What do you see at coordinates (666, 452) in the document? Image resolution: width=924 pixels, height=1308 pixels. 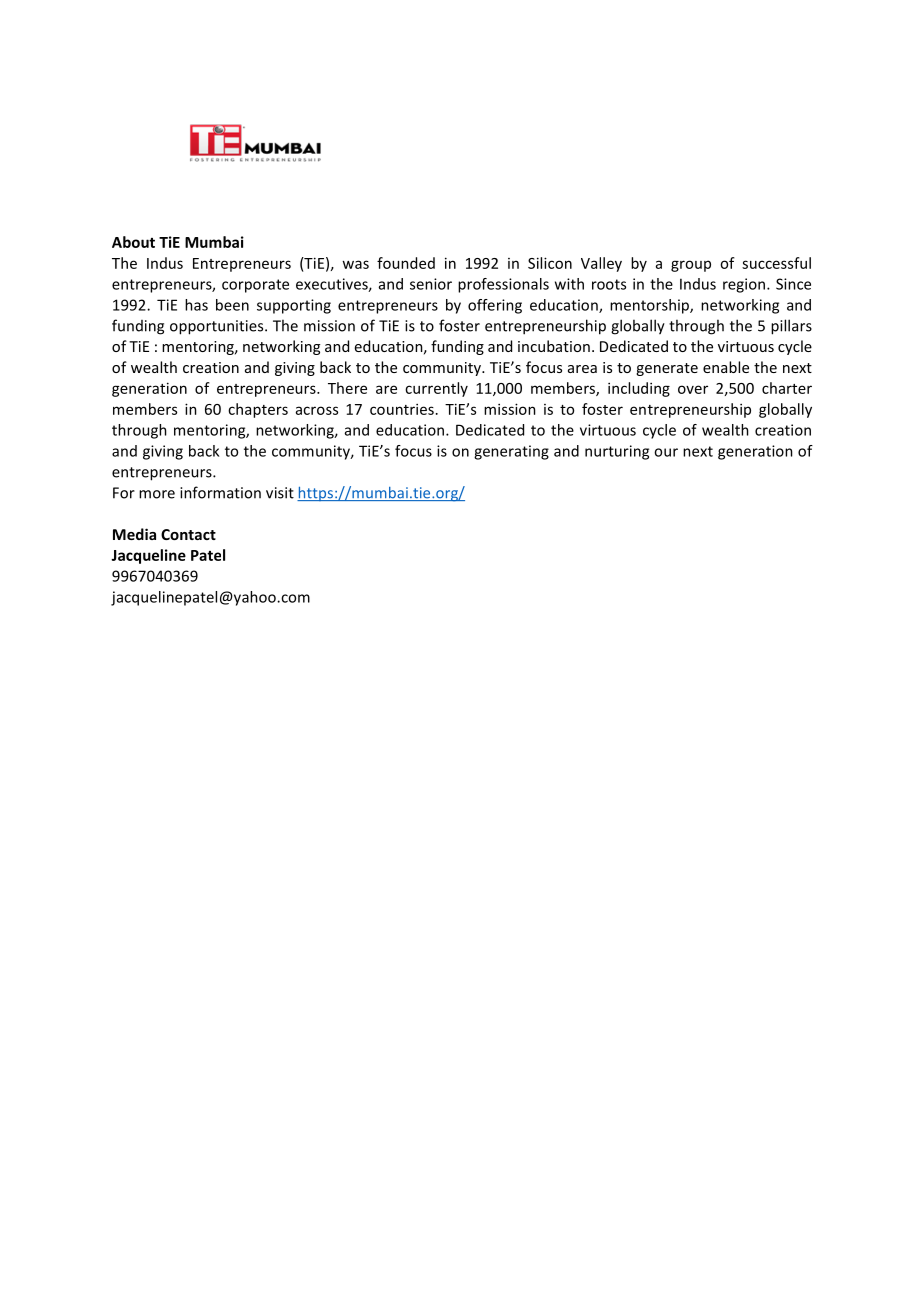 I see `our` at bounding box center [666, 452].
